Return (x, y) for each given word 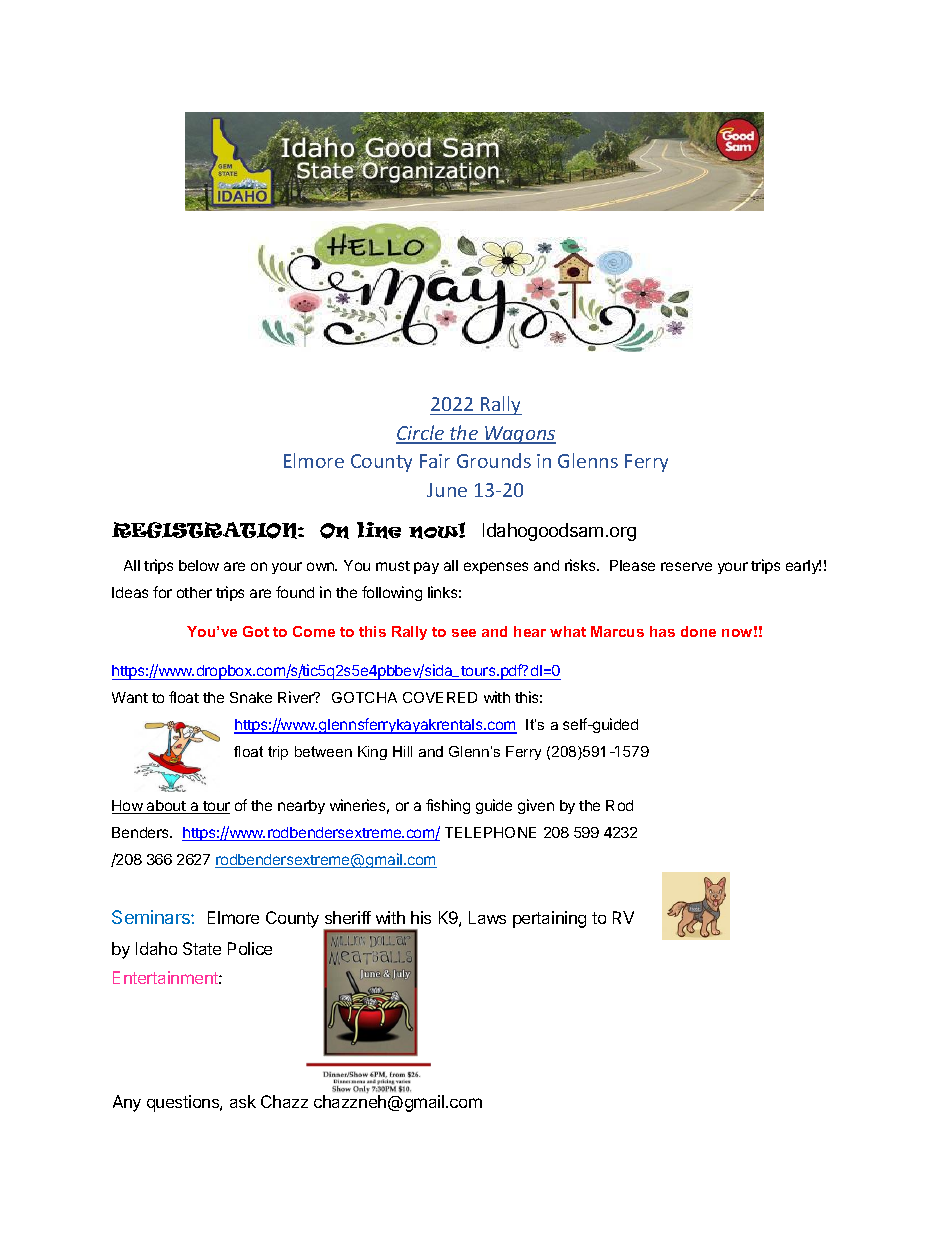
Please (632, 565)
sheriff (348, 917)
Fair (435, 461)
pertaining (549, 919)
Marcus (617, 631)
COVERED (440, 697)
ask (243, 1101)
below (199, 565)
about (166, 807)
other (194, 592)
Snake (251, 697)
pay (426, 568)
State (202, 948)
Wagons (519, 435)
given (536, 806)
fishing (448, 806)
